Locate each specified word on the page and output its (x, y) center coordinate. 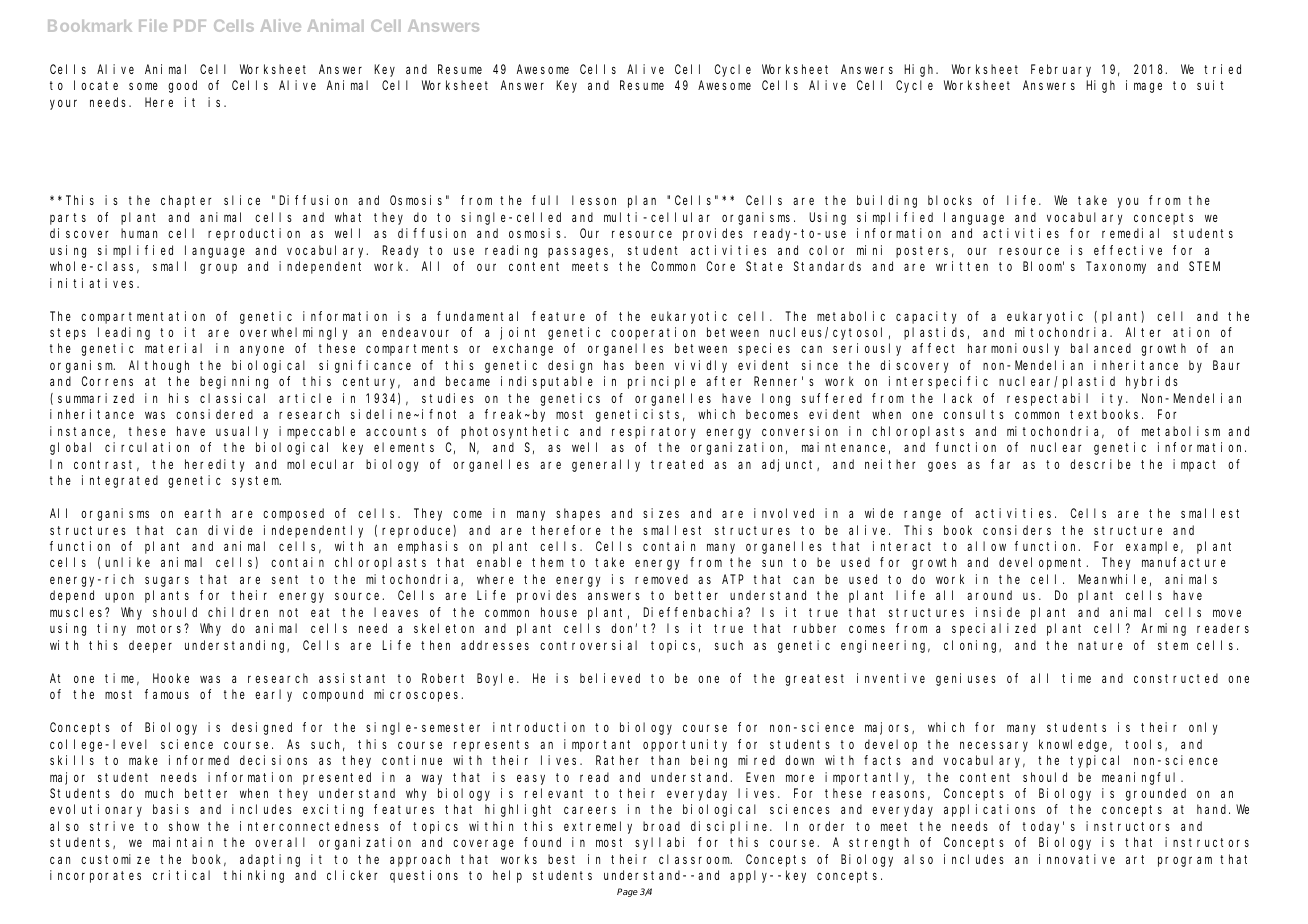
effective (1128, 250)
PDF (190, 26)
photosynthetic (515, 432)
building (887, 201)
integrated (120, 481)
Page (627, 892)
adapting (270, 860)
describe (1100, 464)
